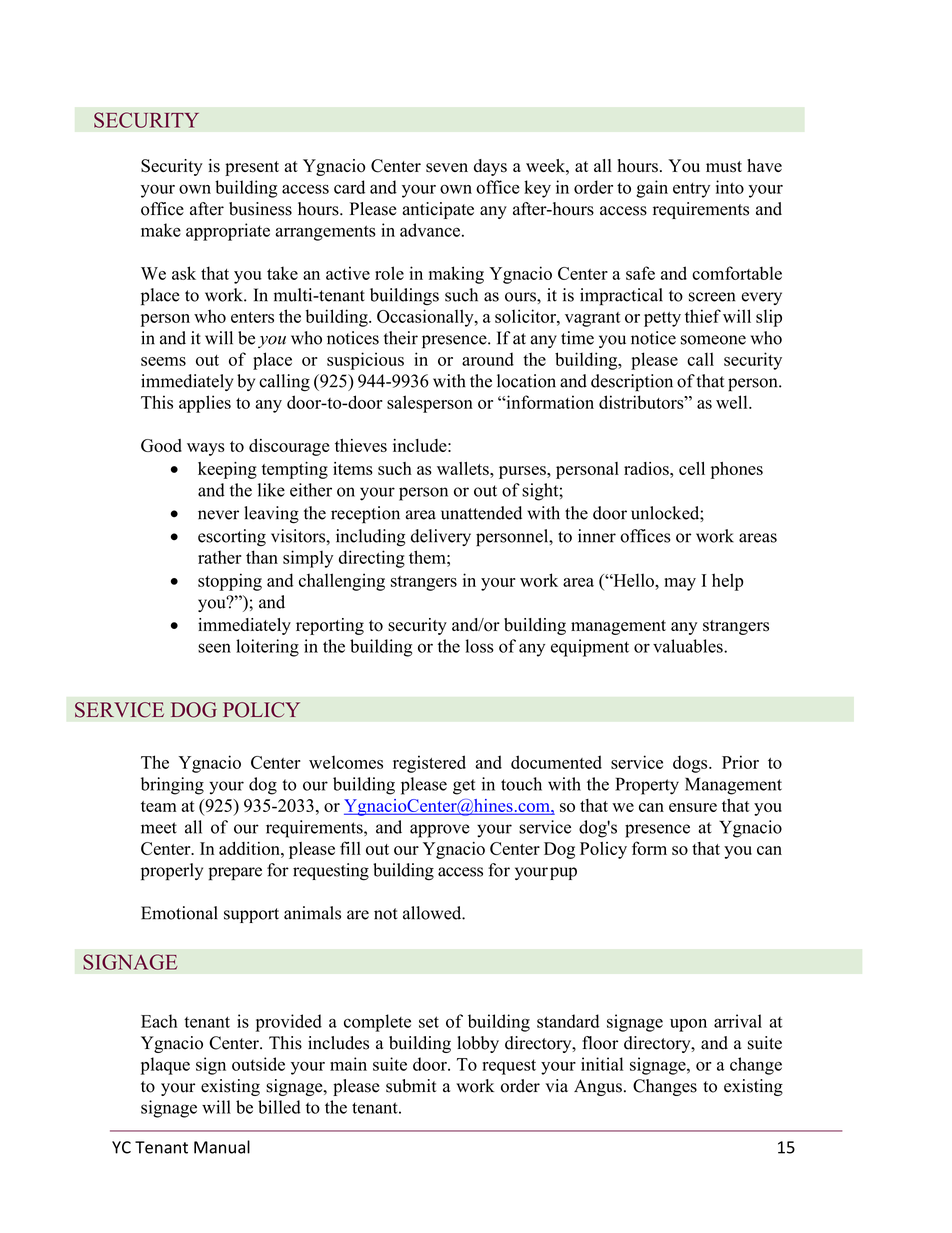  What do you see at coordinates (438, 210) in the screenshot?
I see `anticipate` at bounding box center [438, 210].
